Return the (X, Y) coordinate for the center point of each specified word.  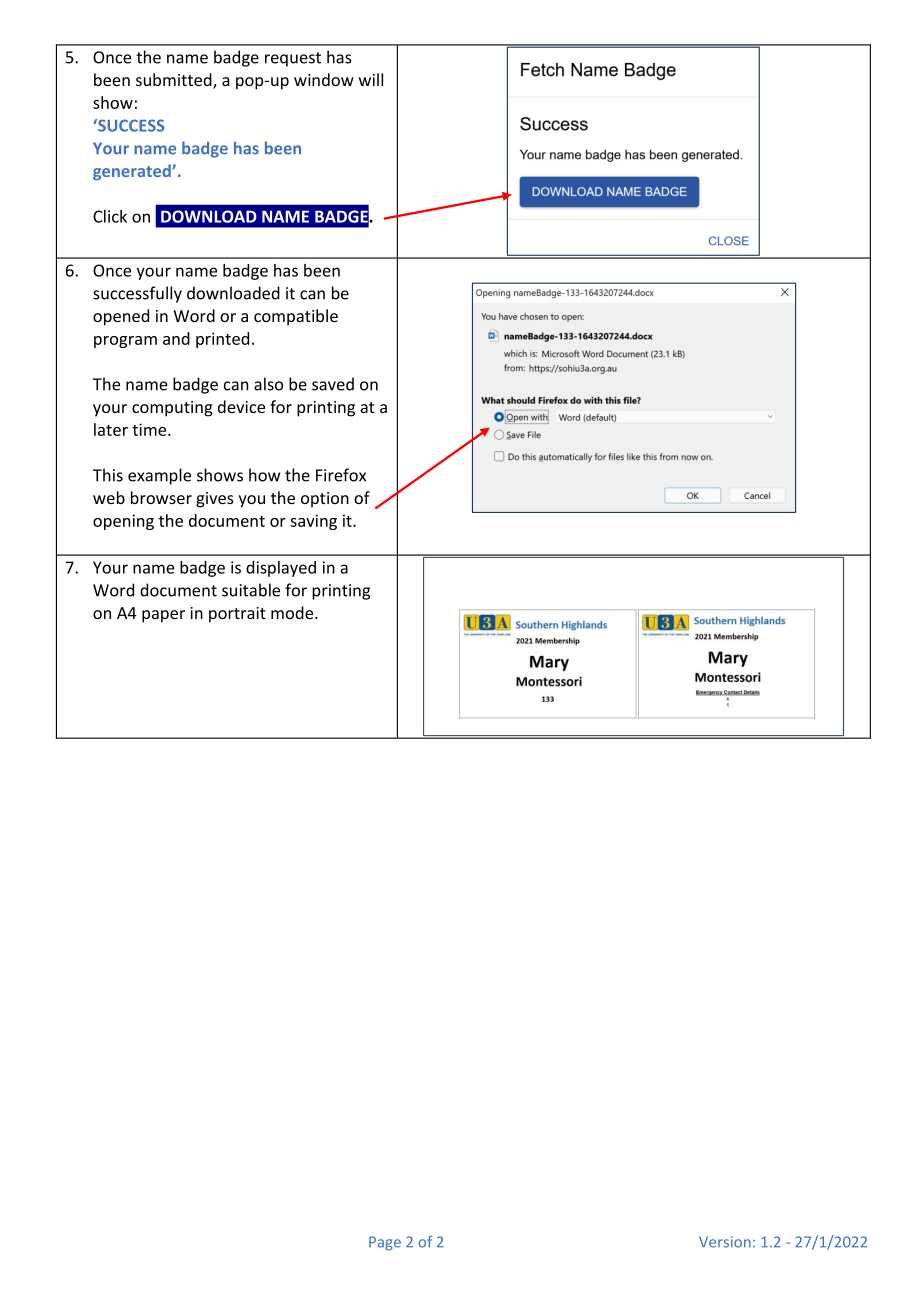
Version (725, 1242)
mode (293, 612)
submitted (175, 81)
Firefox (341, 475)
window (324, 79)
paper (163, 616)
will (371, 79)
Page (385, 1243)
